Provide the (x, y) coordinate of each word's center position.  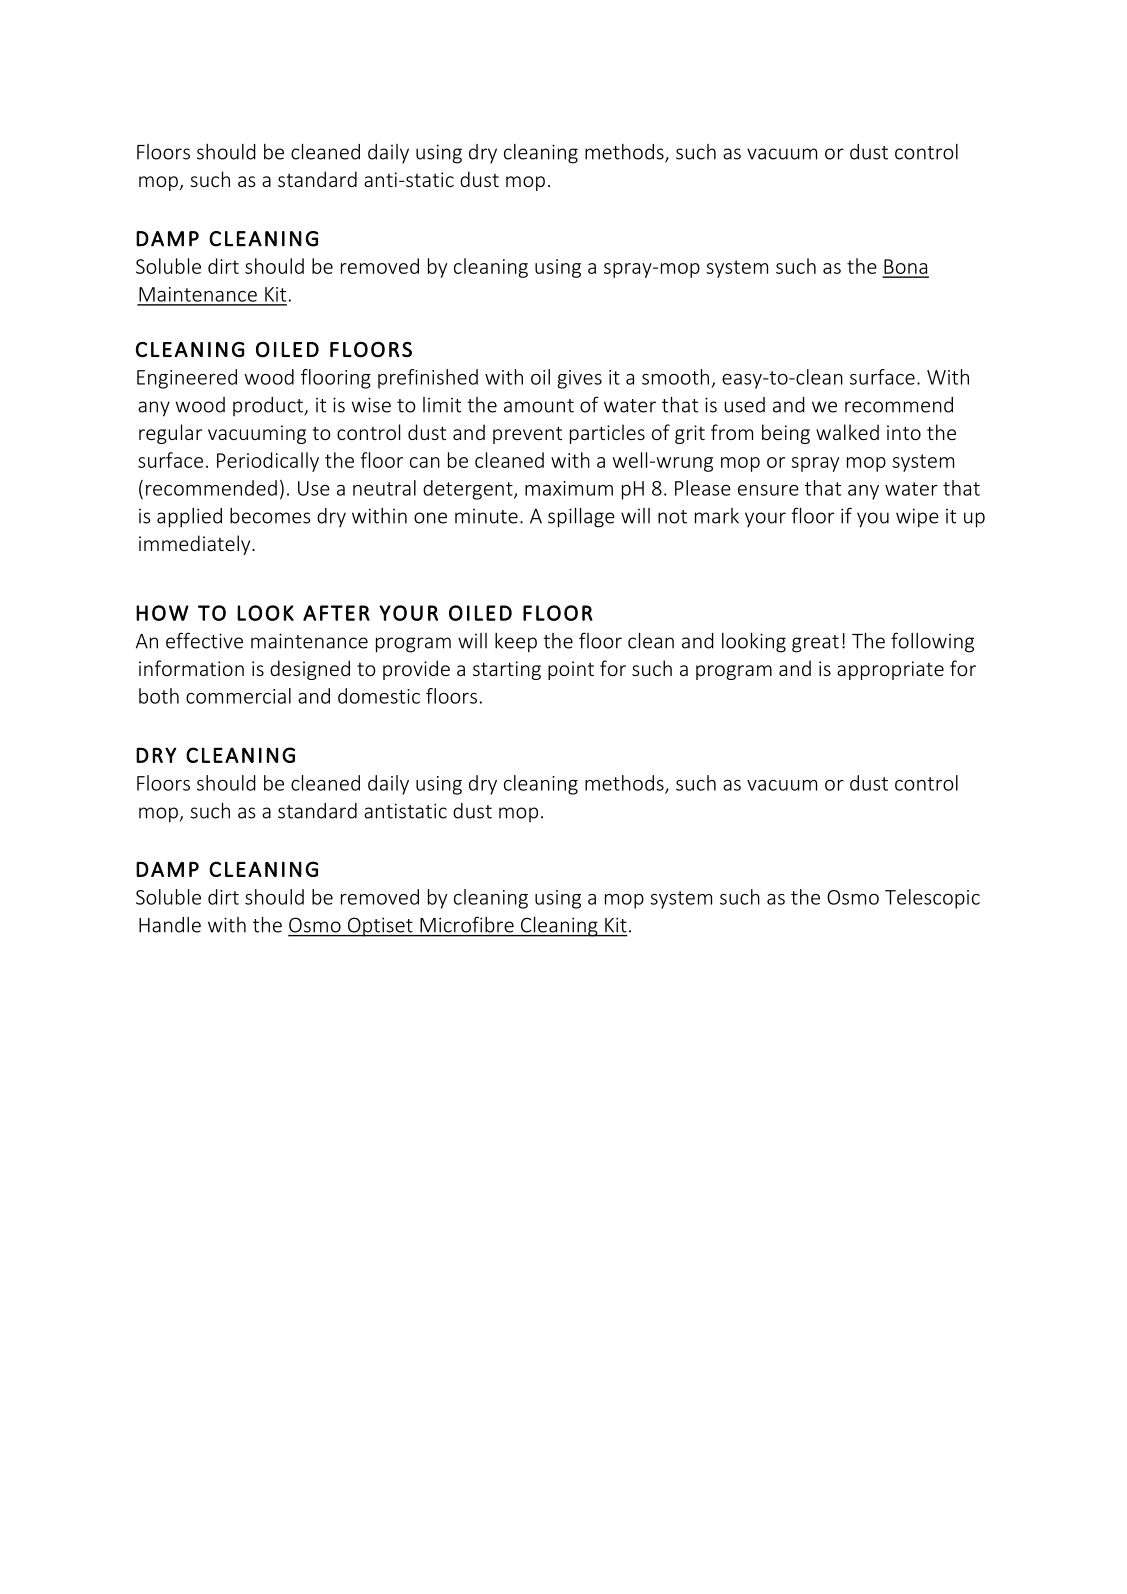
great (815, 644)
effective (204, 640)
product (269, 406)
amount (539, 406)
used (745, 405)
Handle (170, 925)
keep (516, 643)
